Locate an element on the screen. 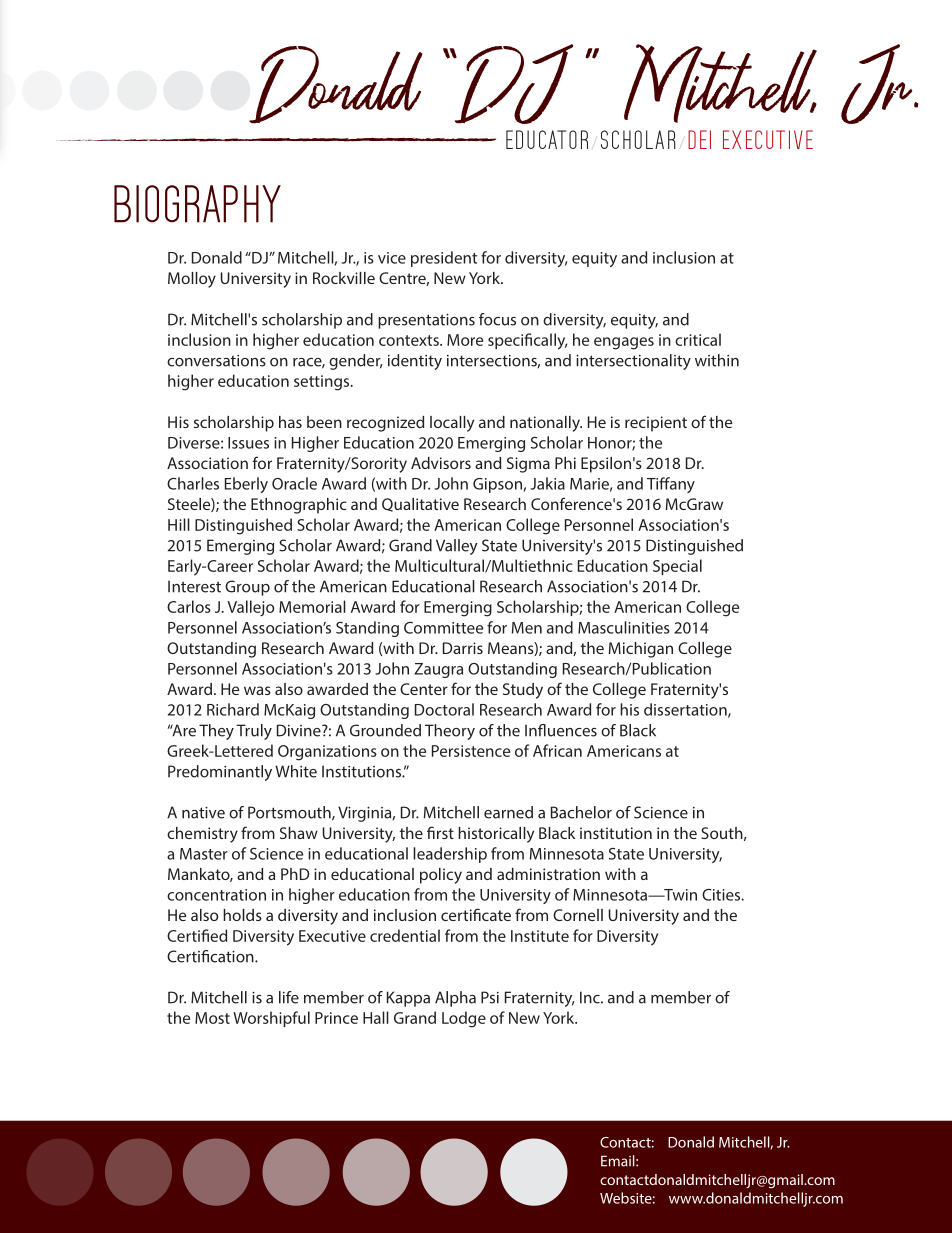 The image size is (952, 1233). Center is located at coordinates (424, 689).
